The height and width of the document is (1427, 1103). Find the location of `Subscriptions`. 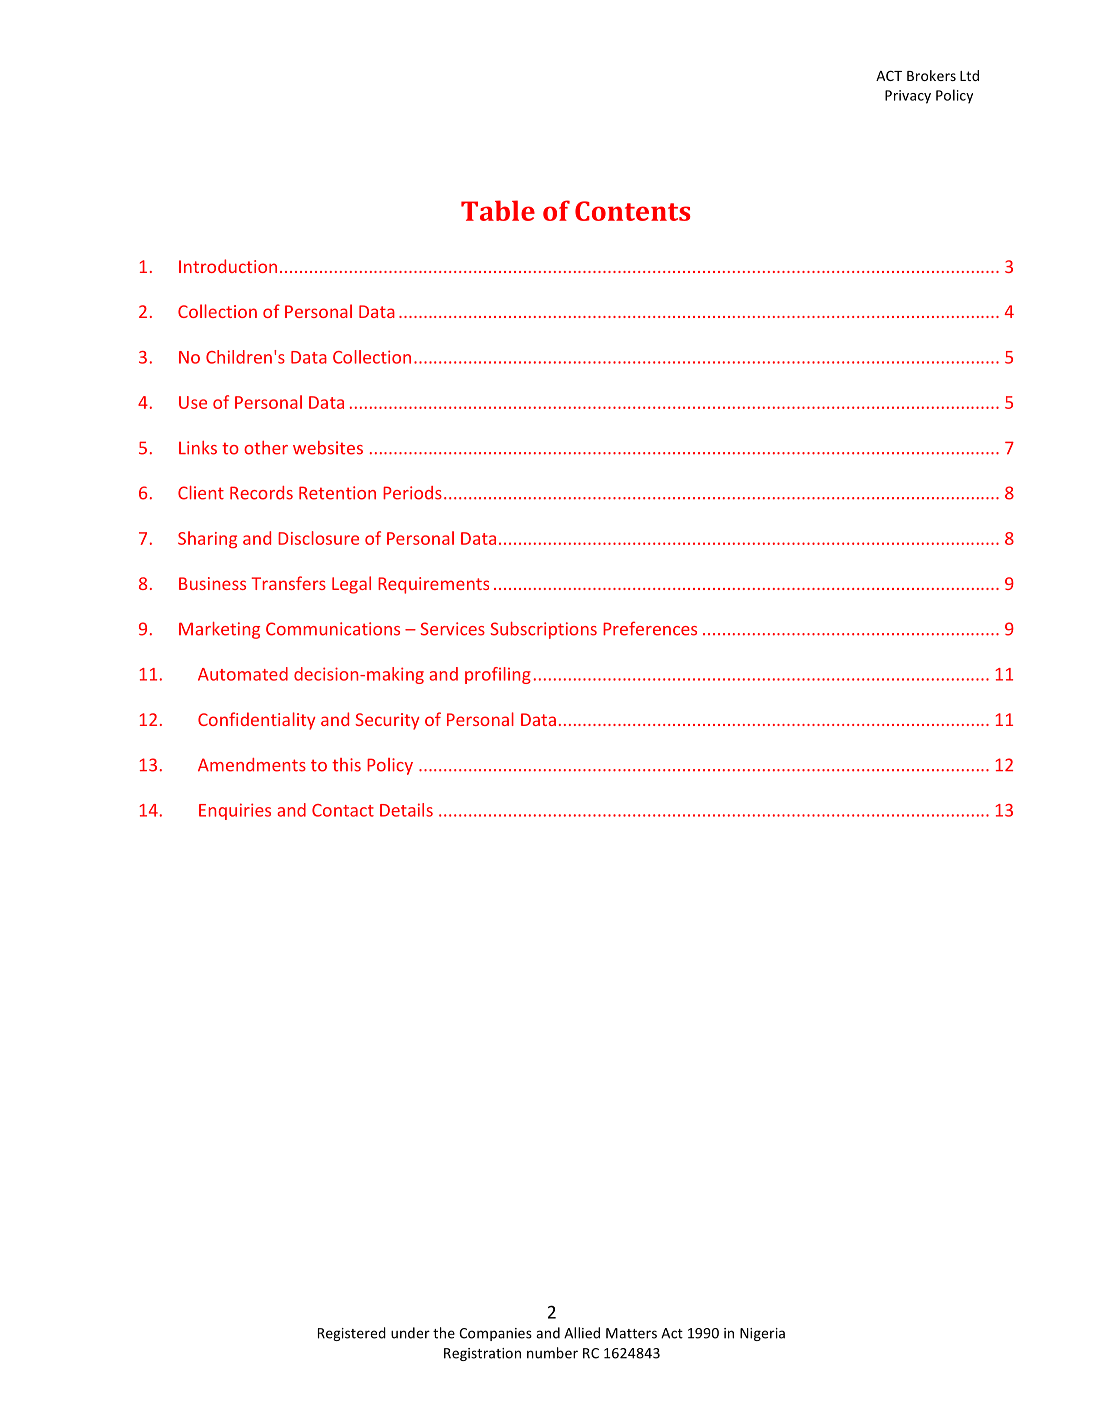

Subscriptions is located at coordinates (544, 630).
